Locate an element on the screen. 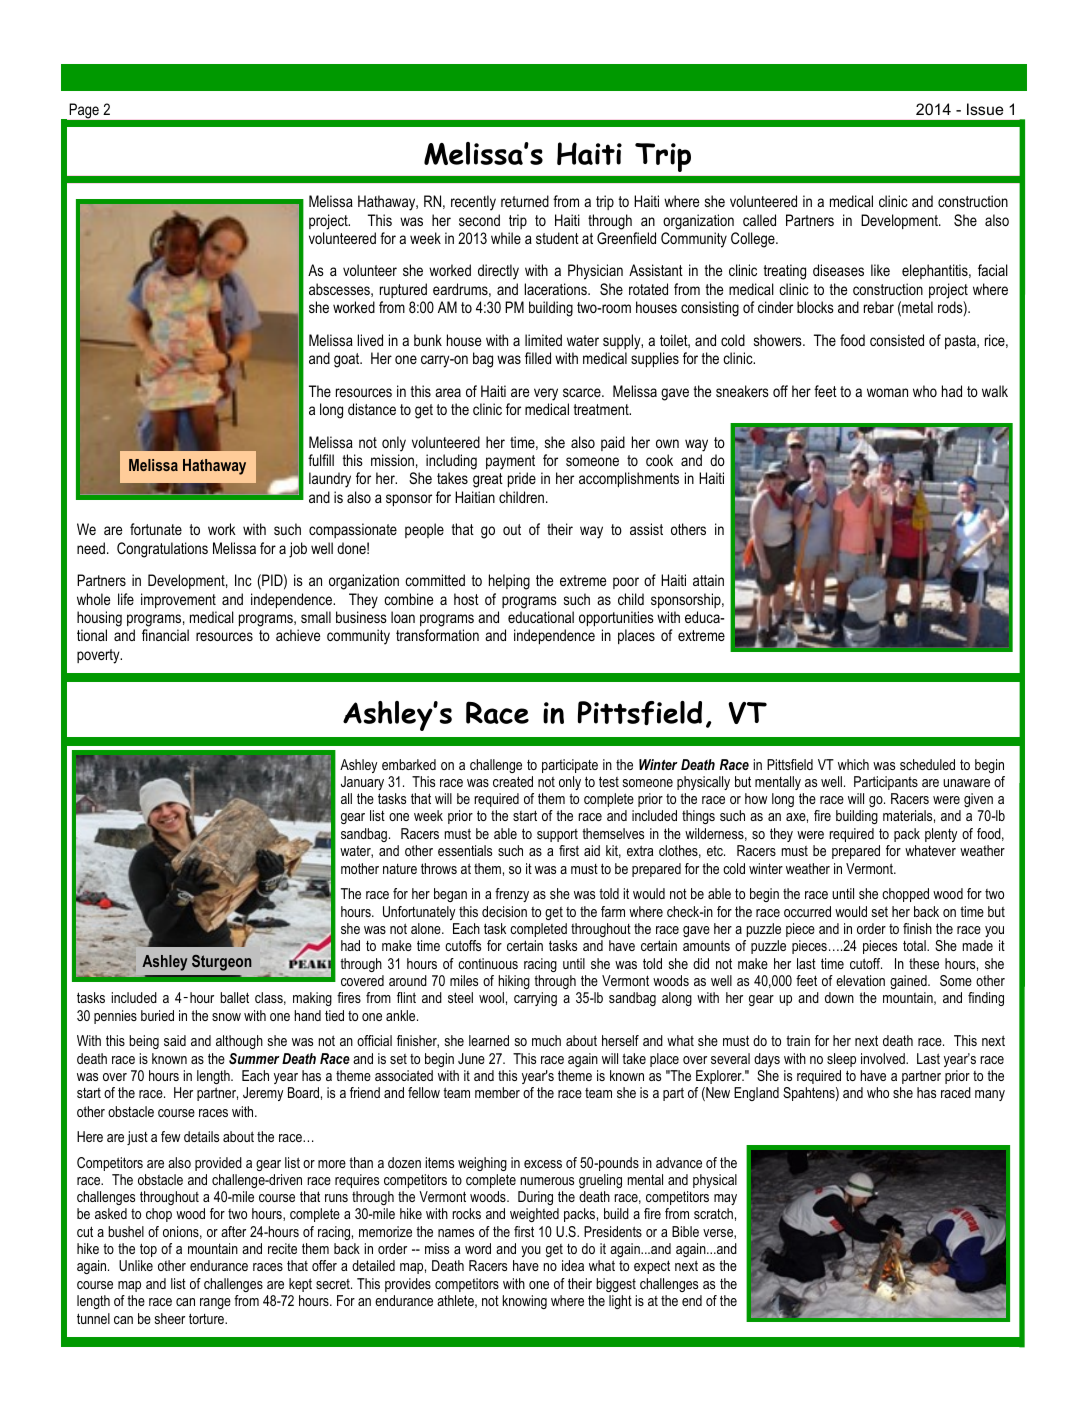 This screenshot has height=1406, width=1086. financial is located at coordinates (165, 635).
